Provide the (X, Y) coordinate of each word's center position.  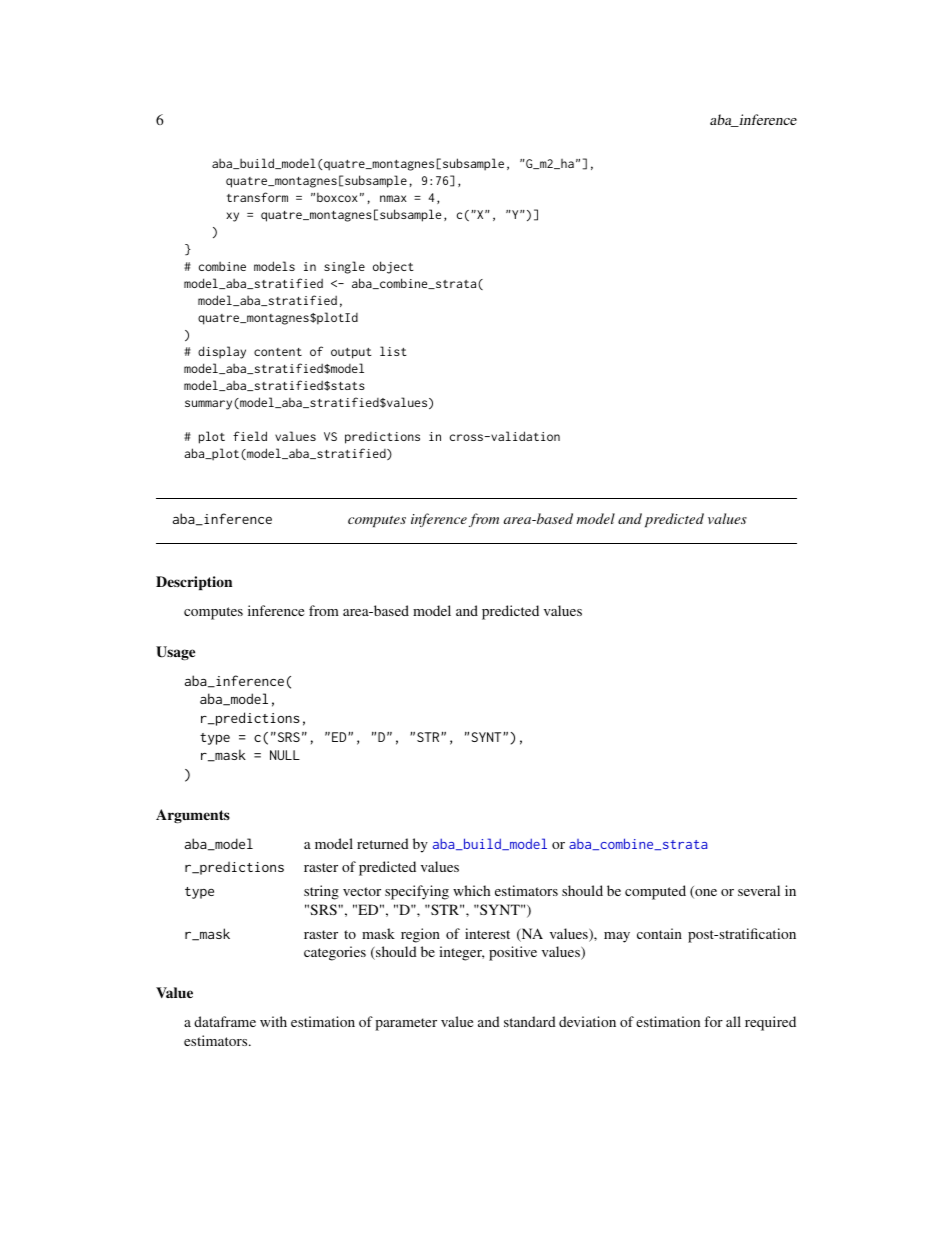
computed (655, 892)
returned (383, 843)
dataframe (225, 1021)
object (393, 267)
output (351, 353)
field (250, 436)
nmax (393, 198)
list (393, 351)
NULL (285, 755)
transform (257, 197)
